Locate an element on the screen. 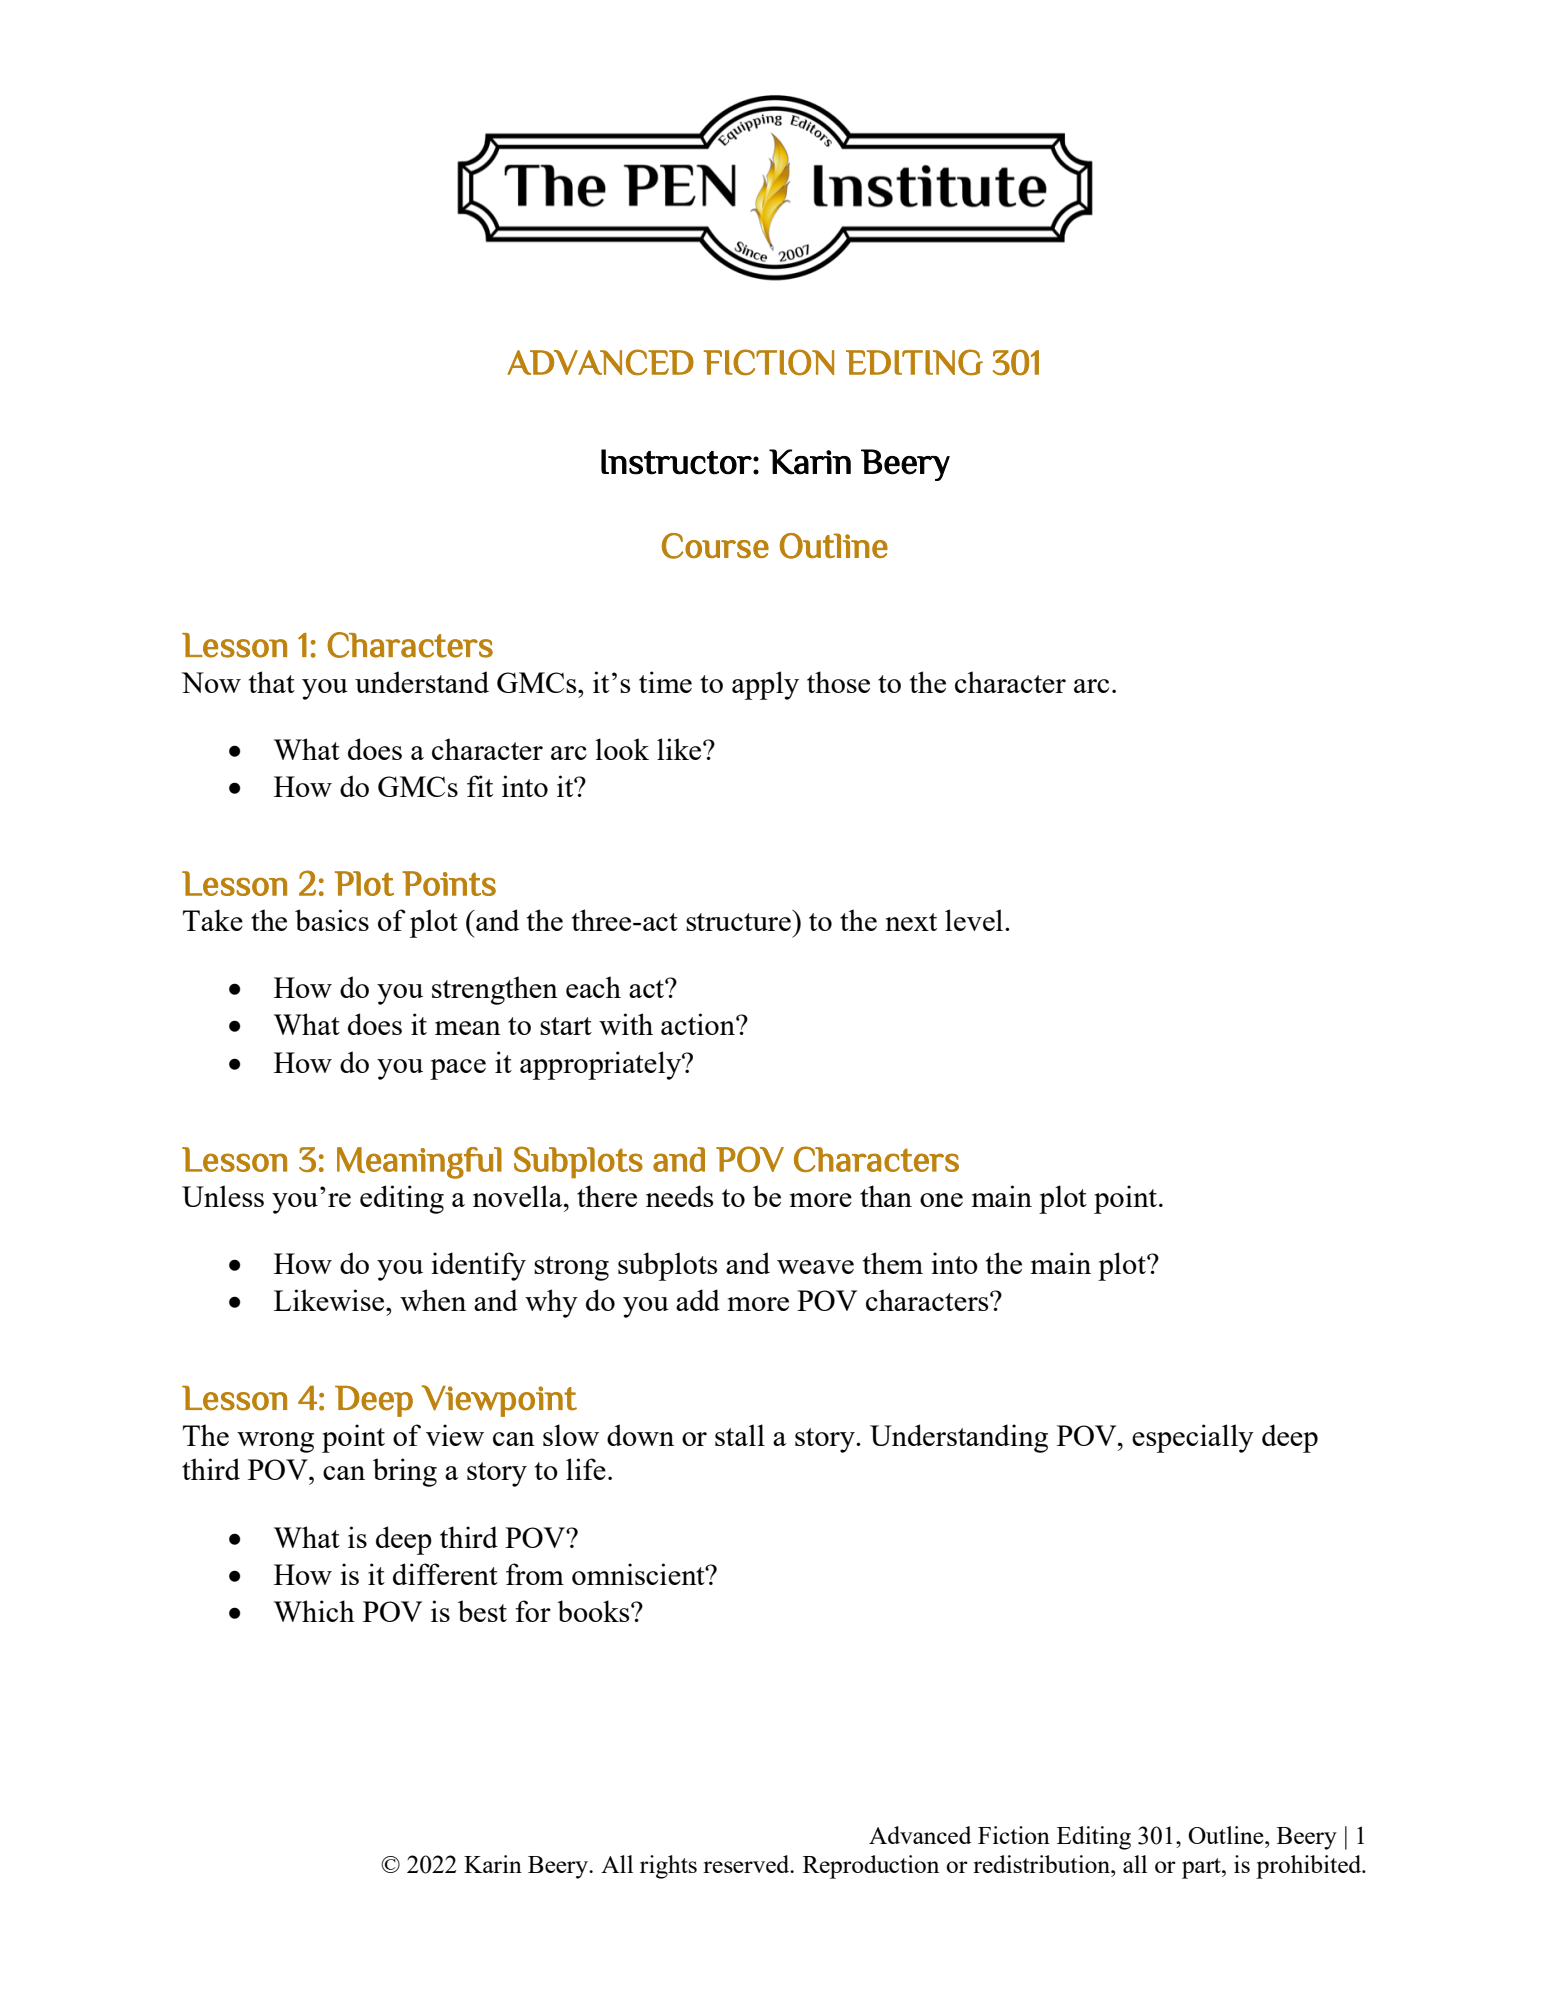 The height and width of the screenshot is (2005, 1549). reserved is located at coordinates (747, 1864).
